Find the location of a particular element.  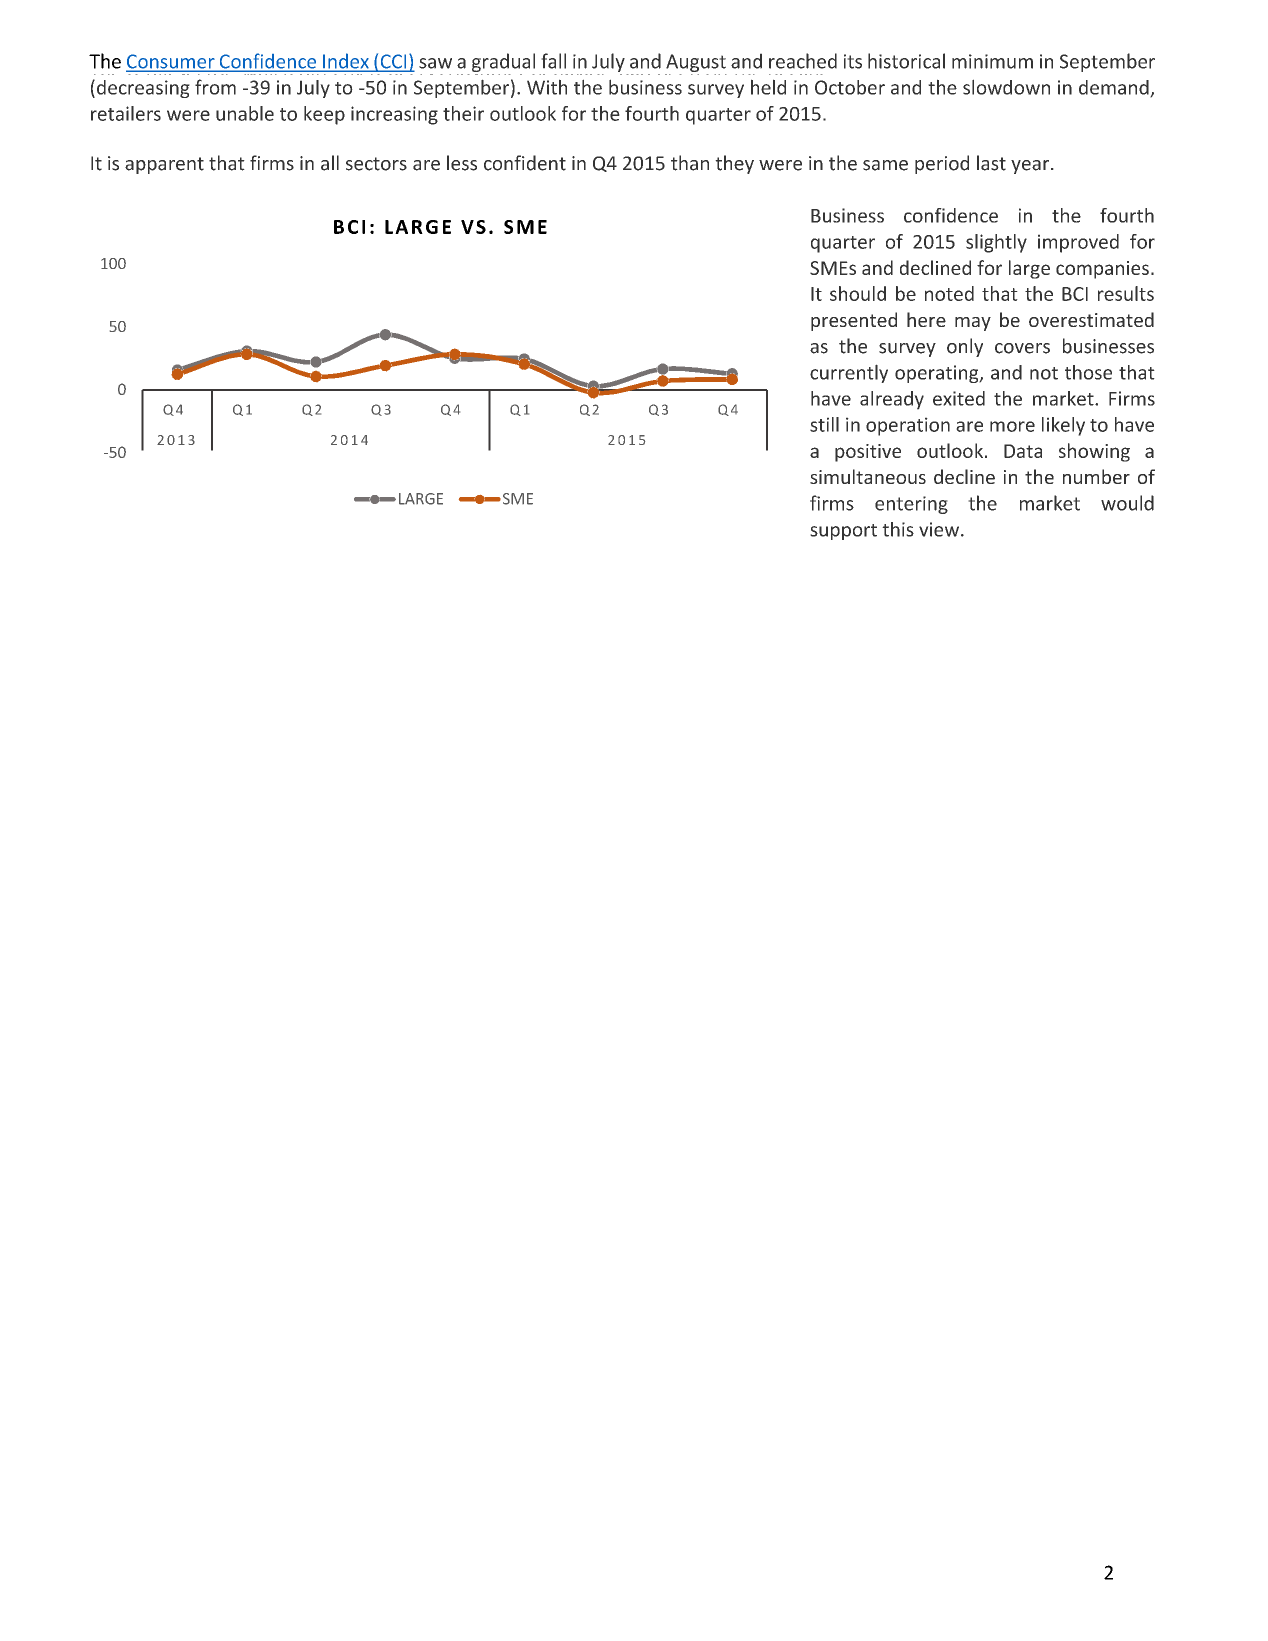

more is located at coordinates (1012, 426).
